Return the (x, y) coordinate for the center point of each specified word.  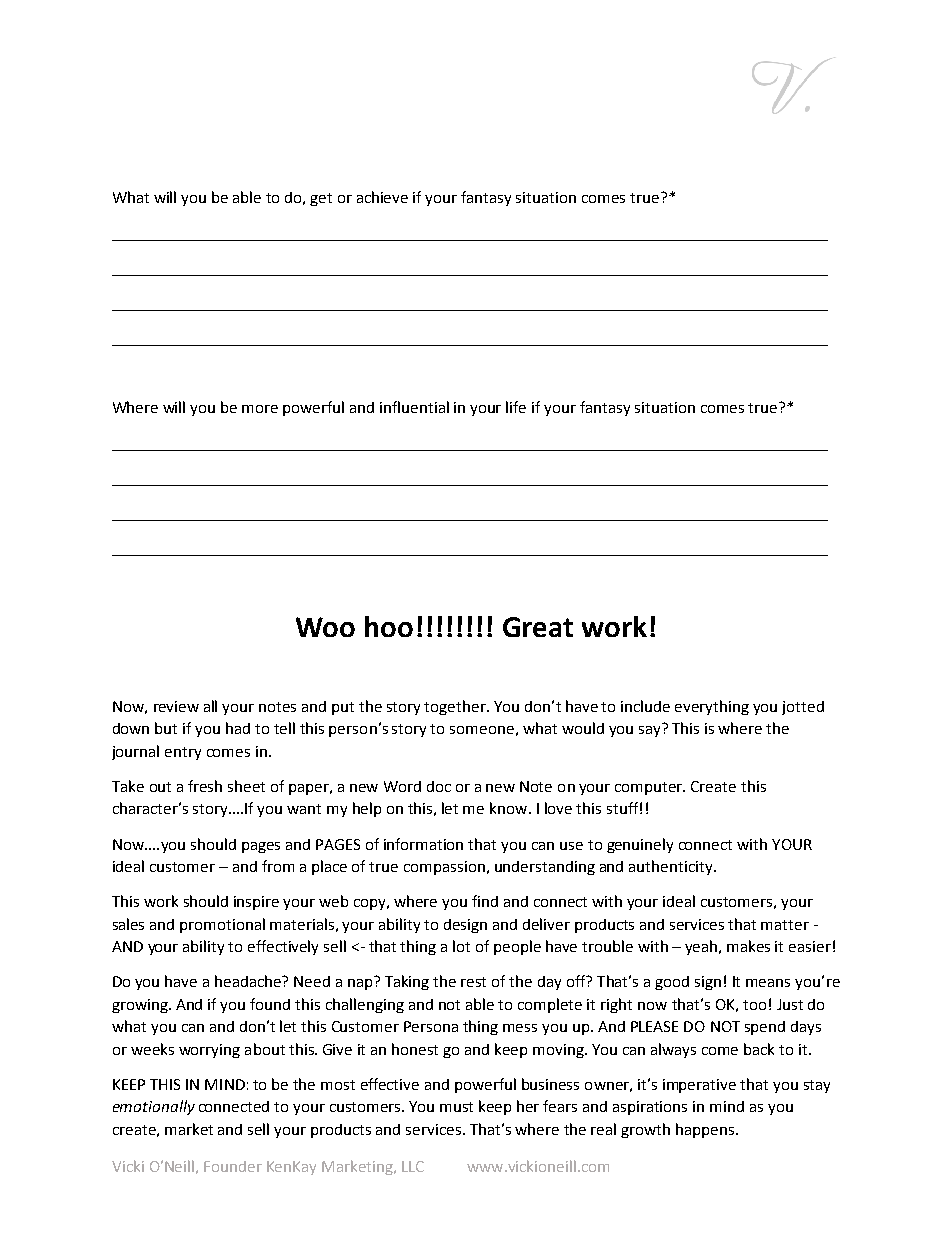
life (516, 407)
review (176, 706)
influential (414, 407)
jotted (803, 708)
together (456, 707)
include (645, 706)
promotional (222, 925)
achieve (382, 197)
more (260, 409)
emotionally (154, 1107)
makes (748, 946)
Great (538, 627)
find (485, 901)
